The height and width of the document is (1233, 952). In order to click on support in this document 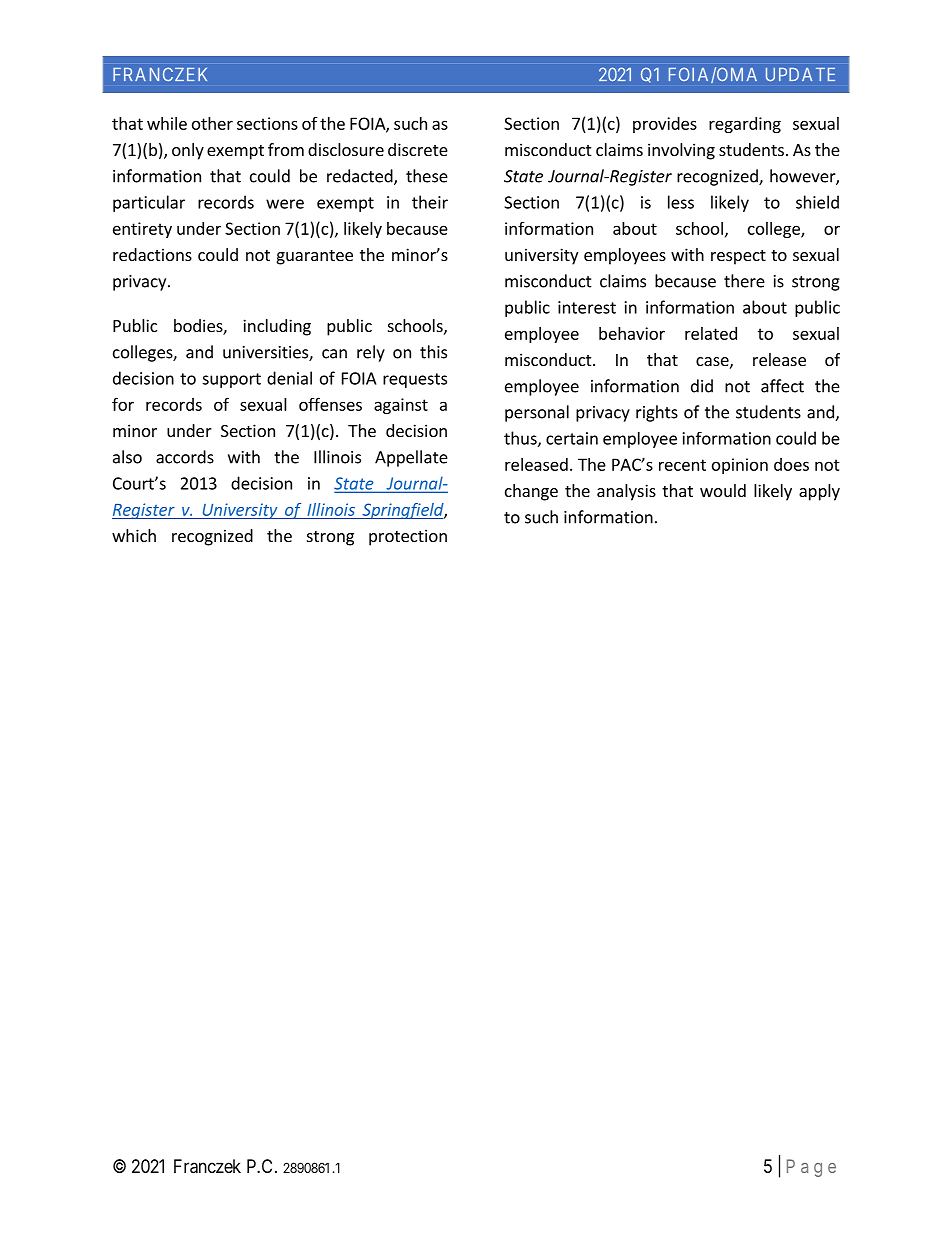, I will do `click(231, 380)`.
